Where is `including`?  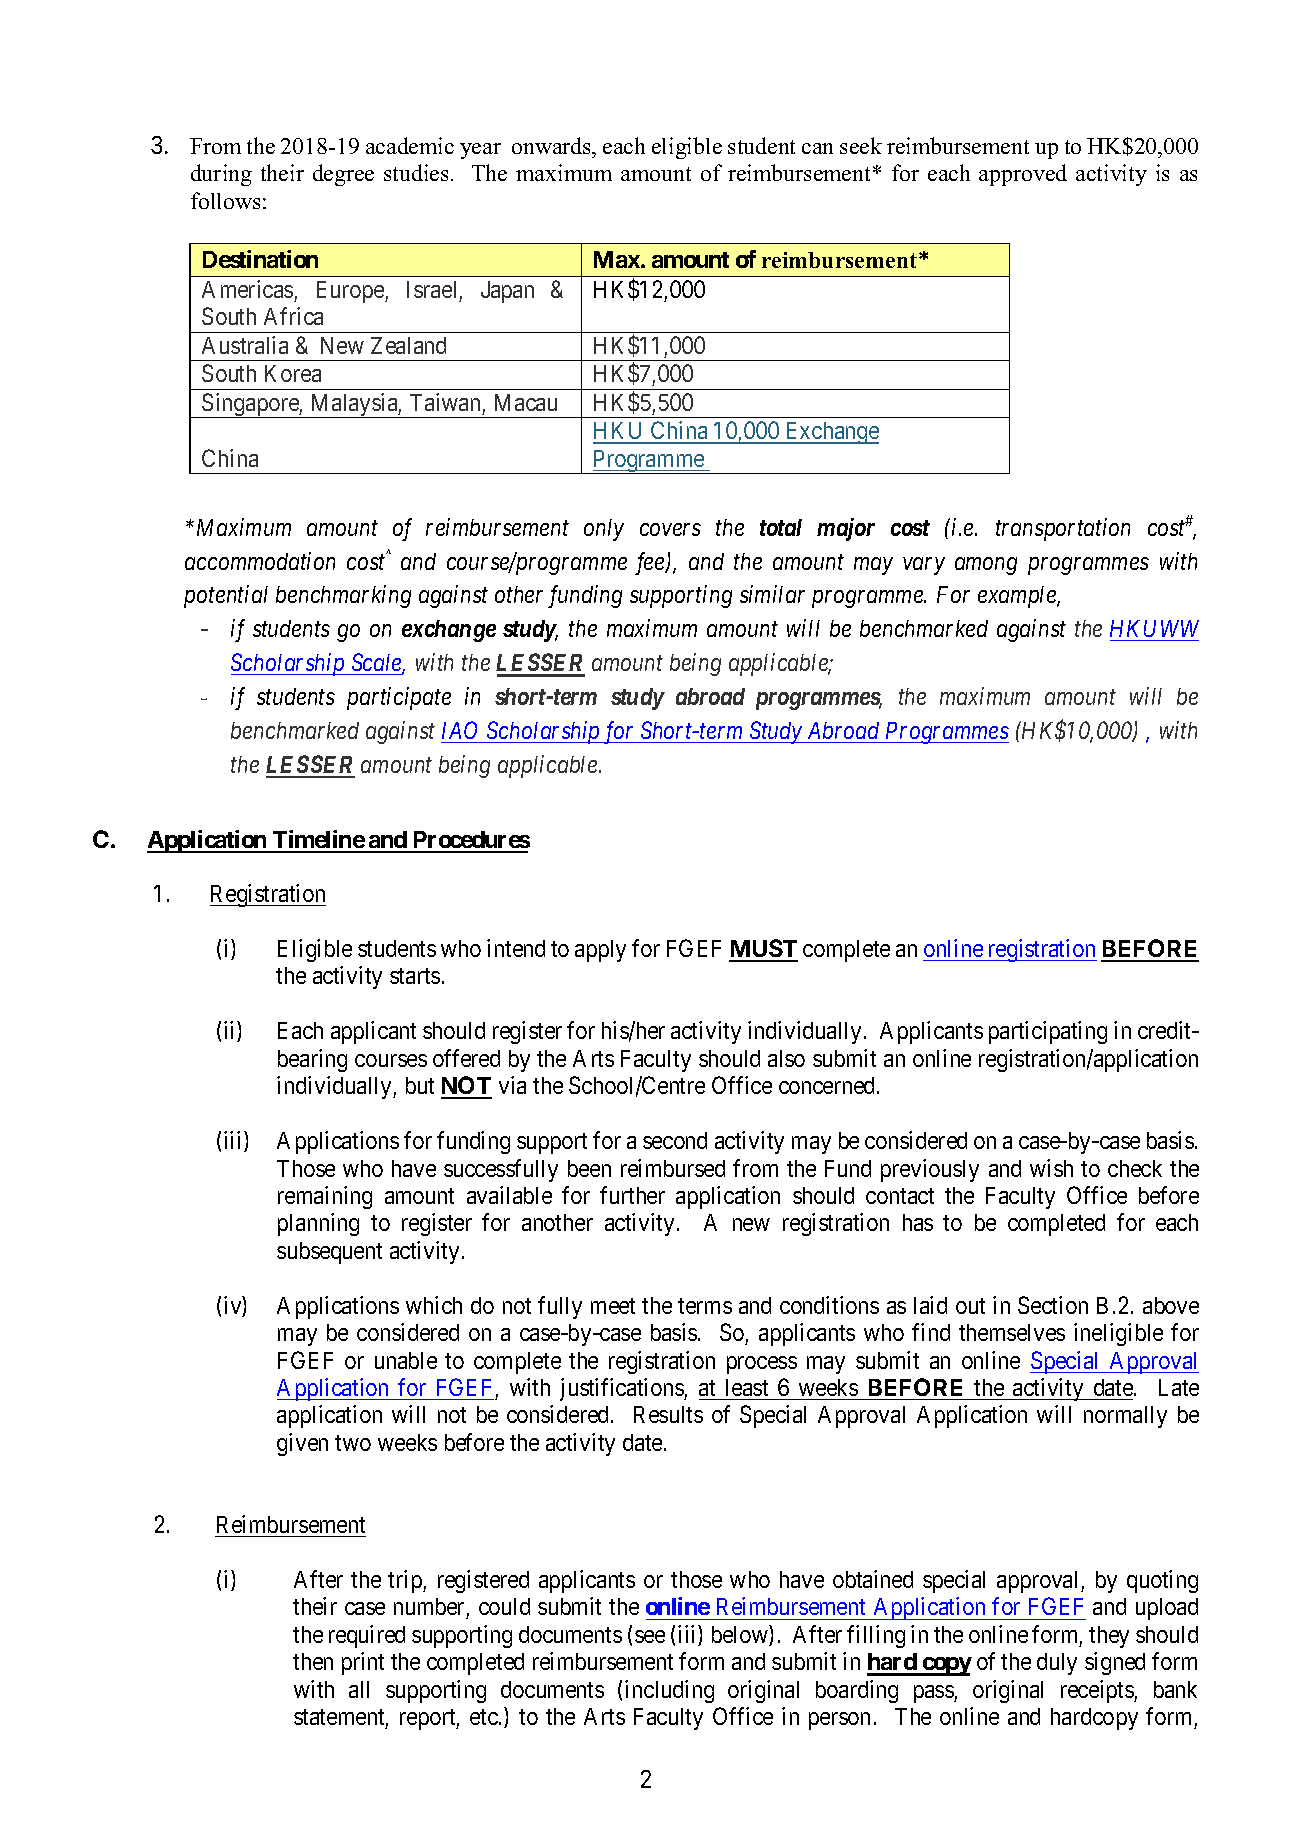
including is located at coordinates (669, 1691).
